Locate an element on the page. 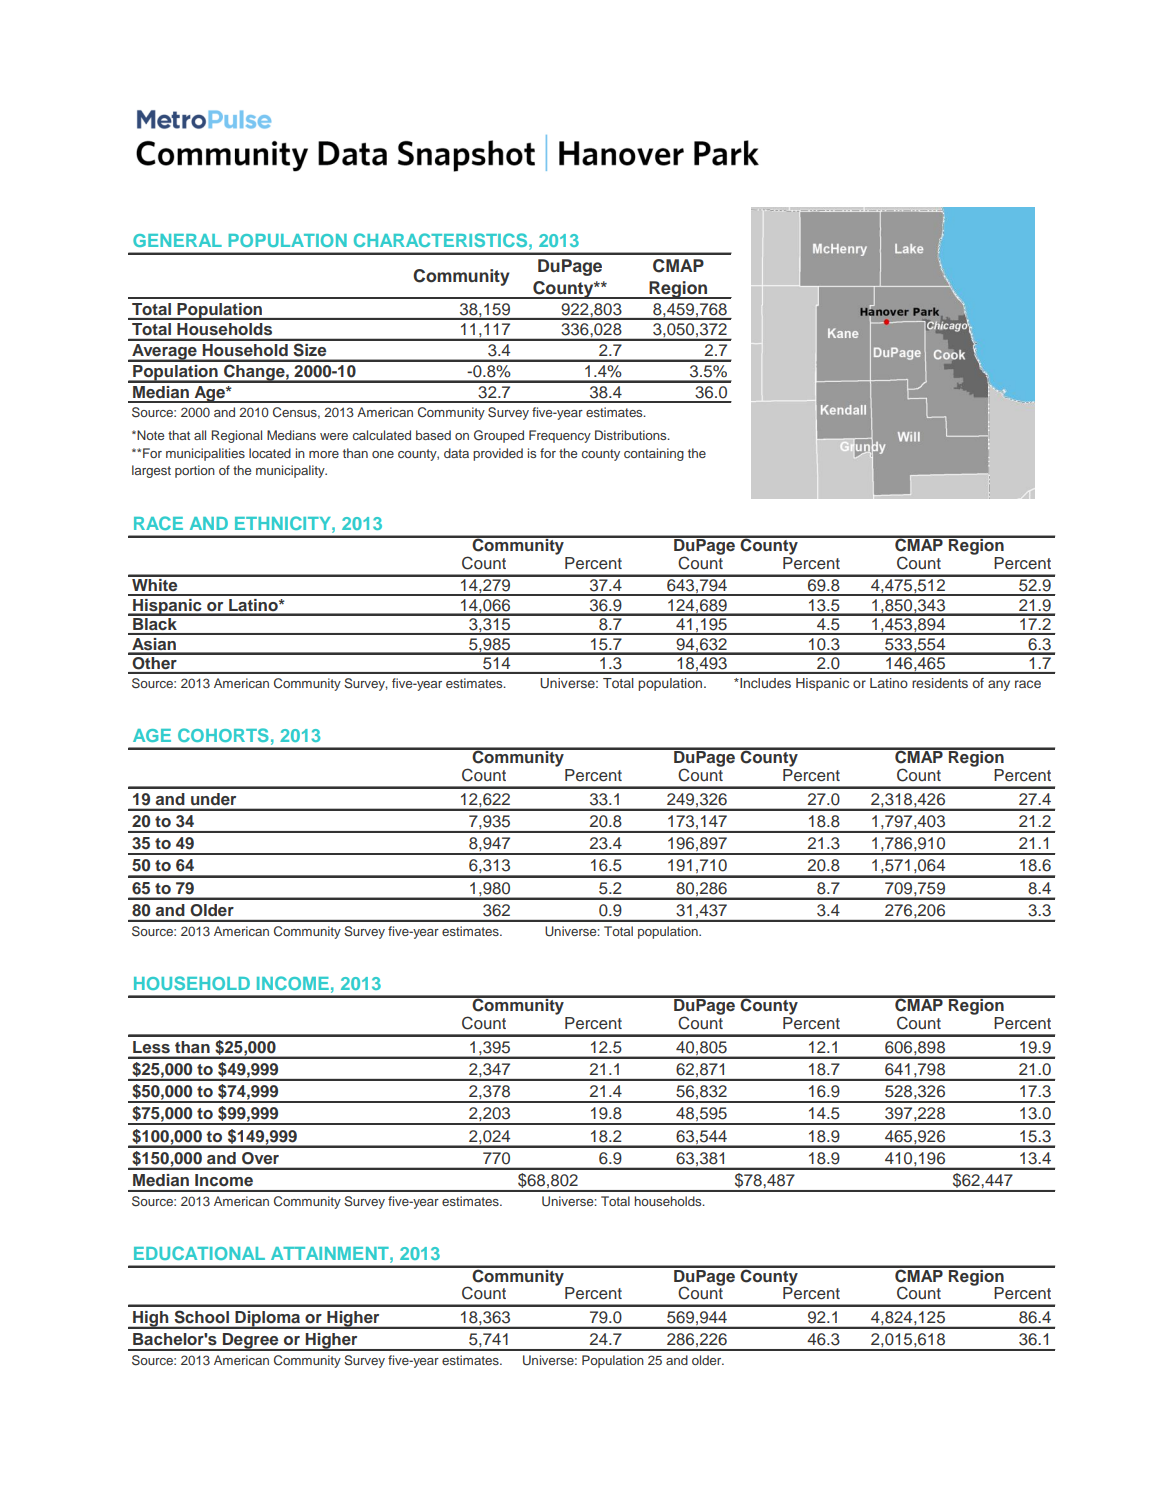 The height and width of the document is (1512, 1168). Distributions is located at coordinates (632, 435).
